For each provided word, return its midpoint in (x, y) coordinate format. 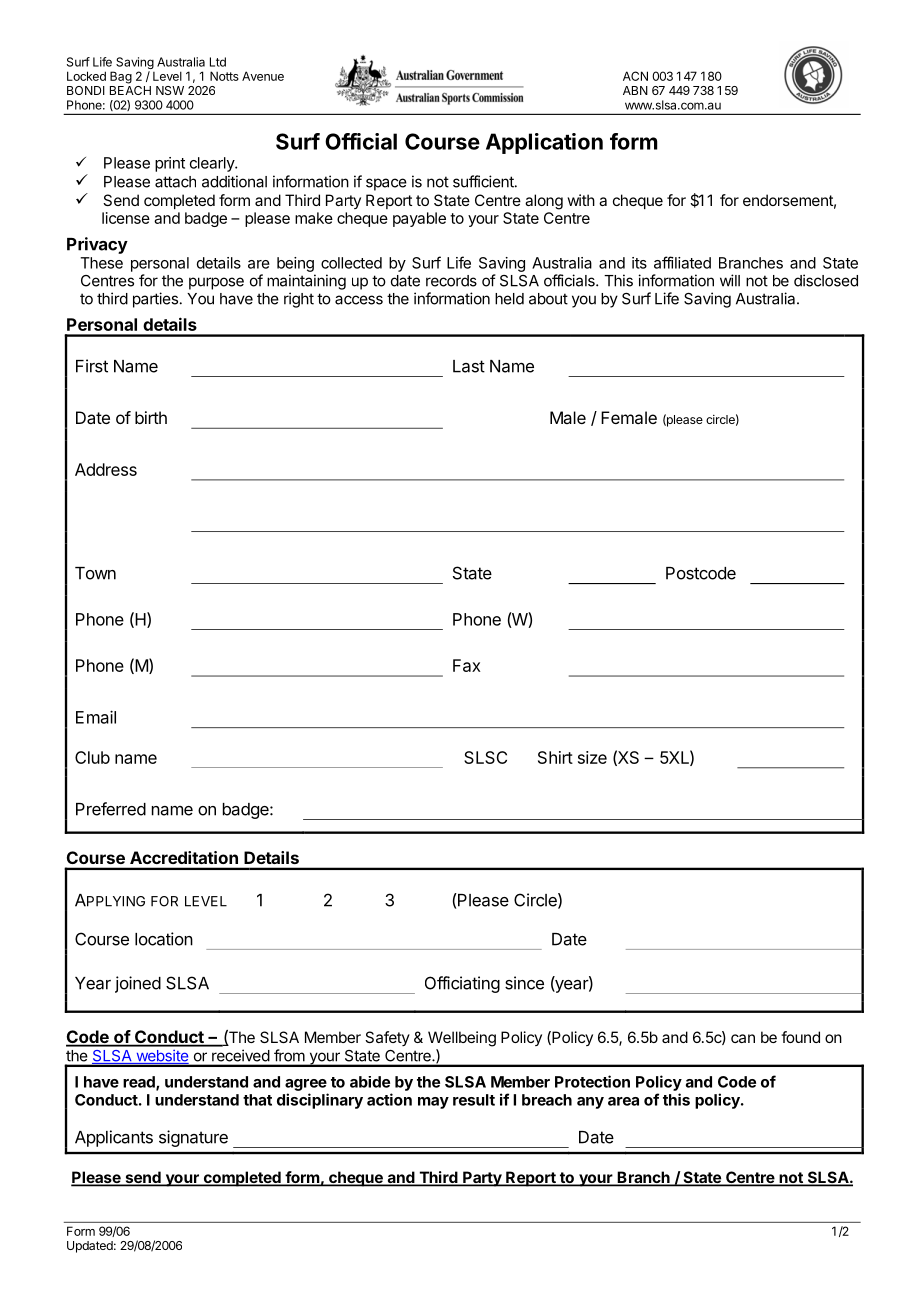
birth (151, 417)
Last (469, 366)
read (140, 1083)
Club (92, 757)
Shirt (555, 757)
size (592, 757)
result (474, 1100)
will (730, 280)
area (623, 1101)
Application (544, 143)
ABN (635, 90)
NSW (170, 90)
